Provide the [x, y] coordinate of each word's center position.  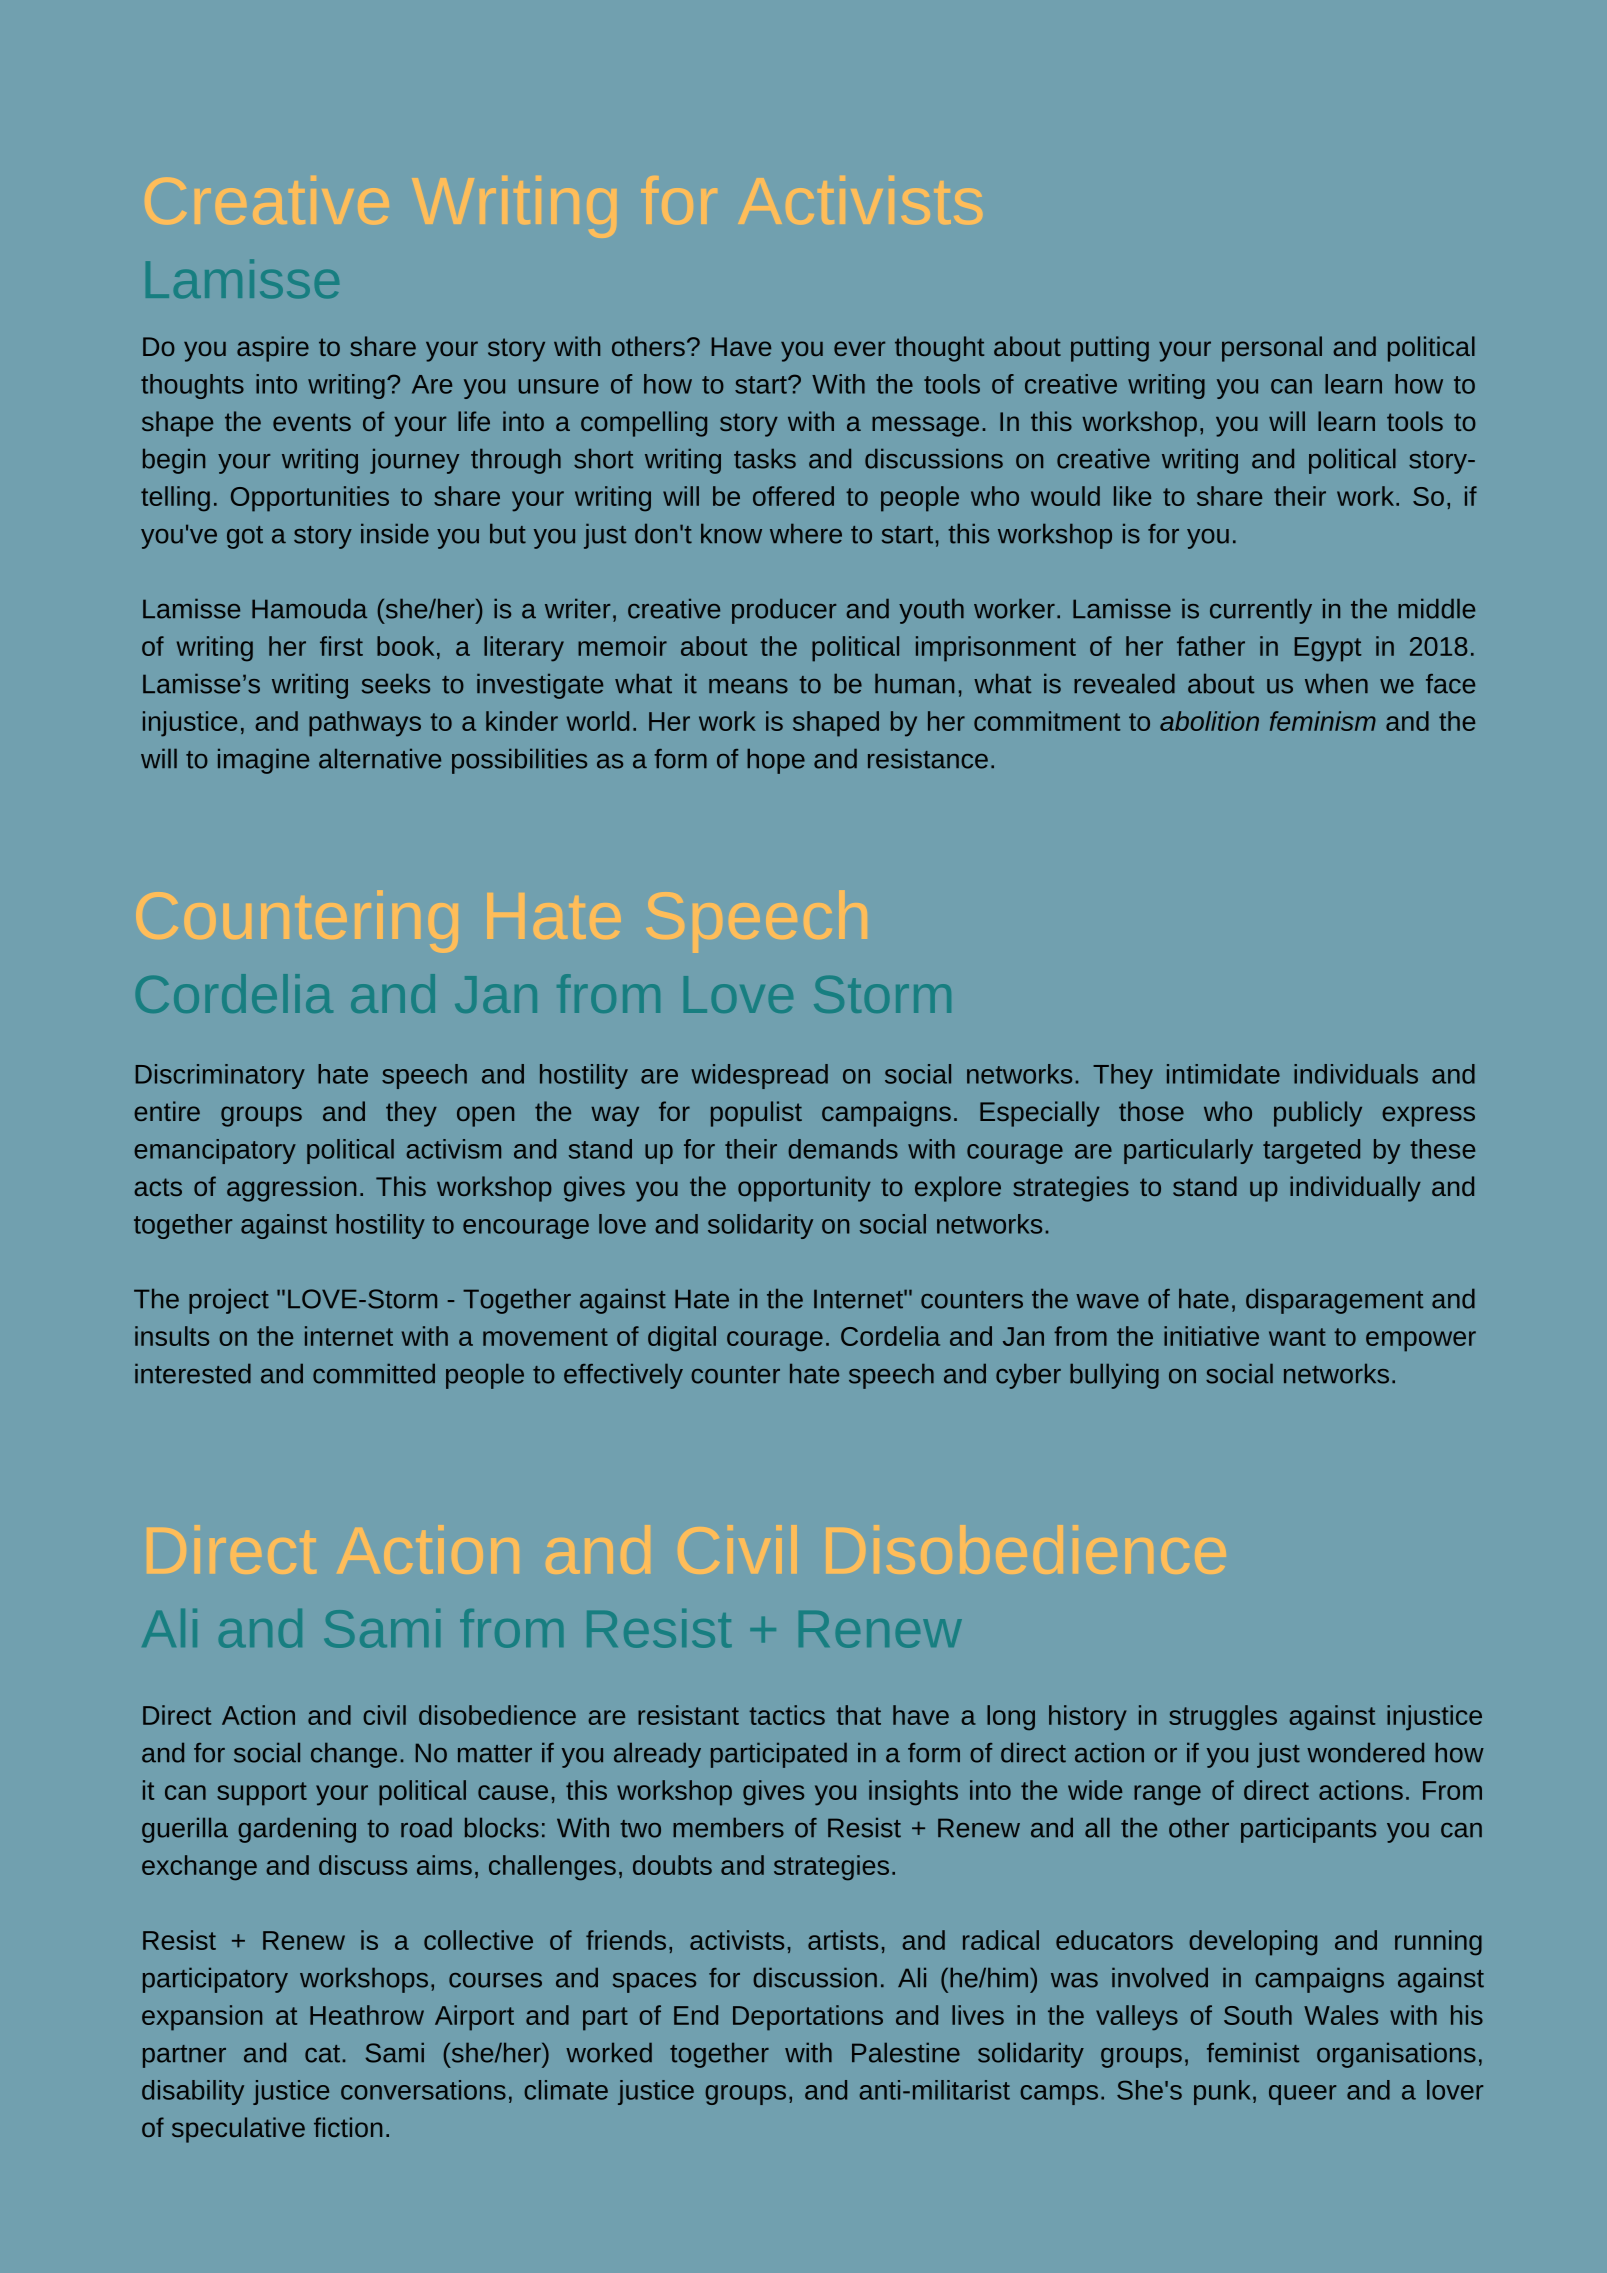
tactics [787, 1715]
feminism [1323, 721]
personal [1272, 349]
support [262, 1794]
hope [776, 761]
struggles [1223, 1718]
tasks [765, 459]
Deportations [808, 2018]
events [312, 422]
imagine [263, 761]
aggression [291, 1189]
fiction [348, 2127]
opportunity [804, 1189]
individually [1355, 1189]
